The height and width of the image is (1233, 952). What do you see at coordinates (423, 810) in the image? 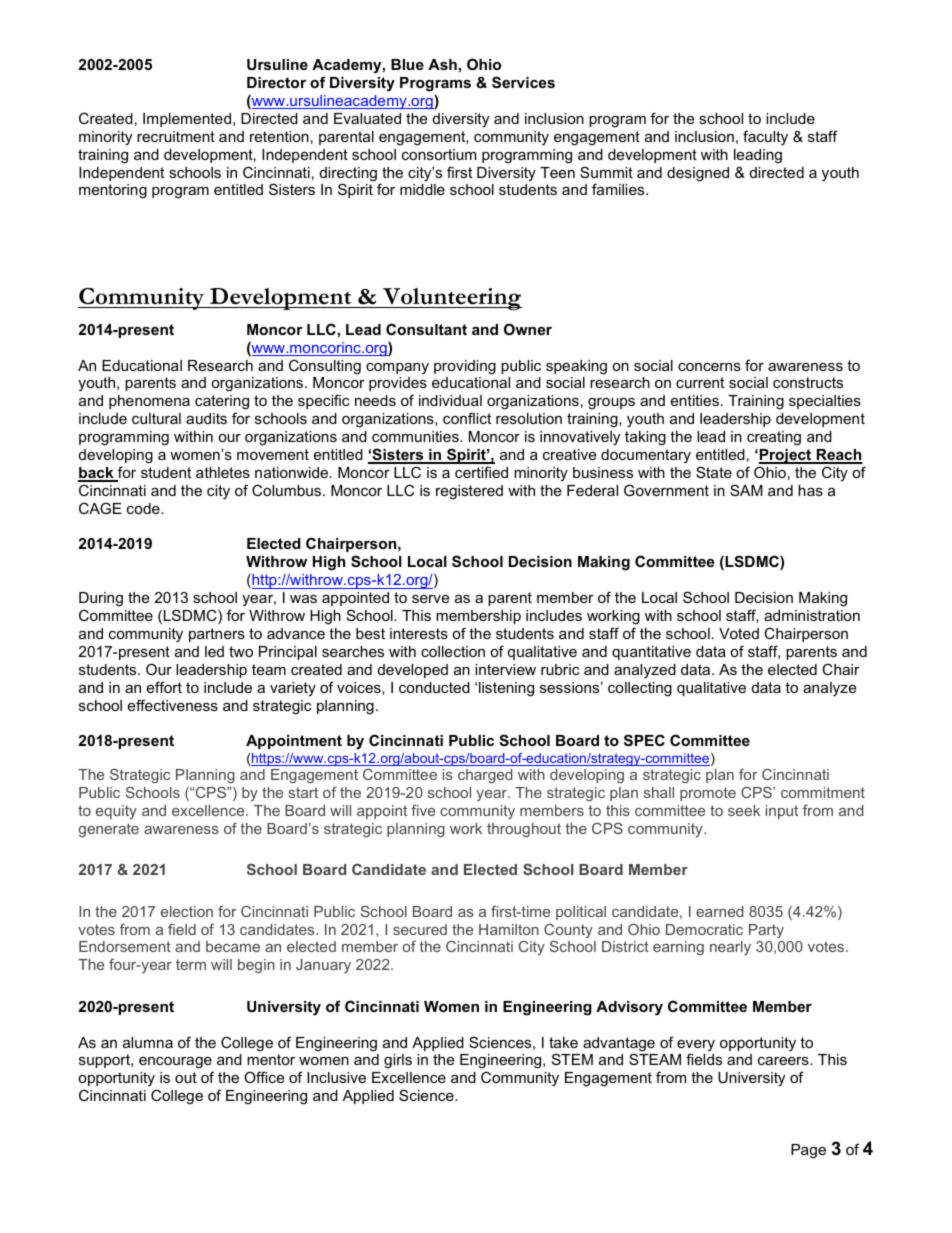
I see `five` at bounding box center [423, 810].
